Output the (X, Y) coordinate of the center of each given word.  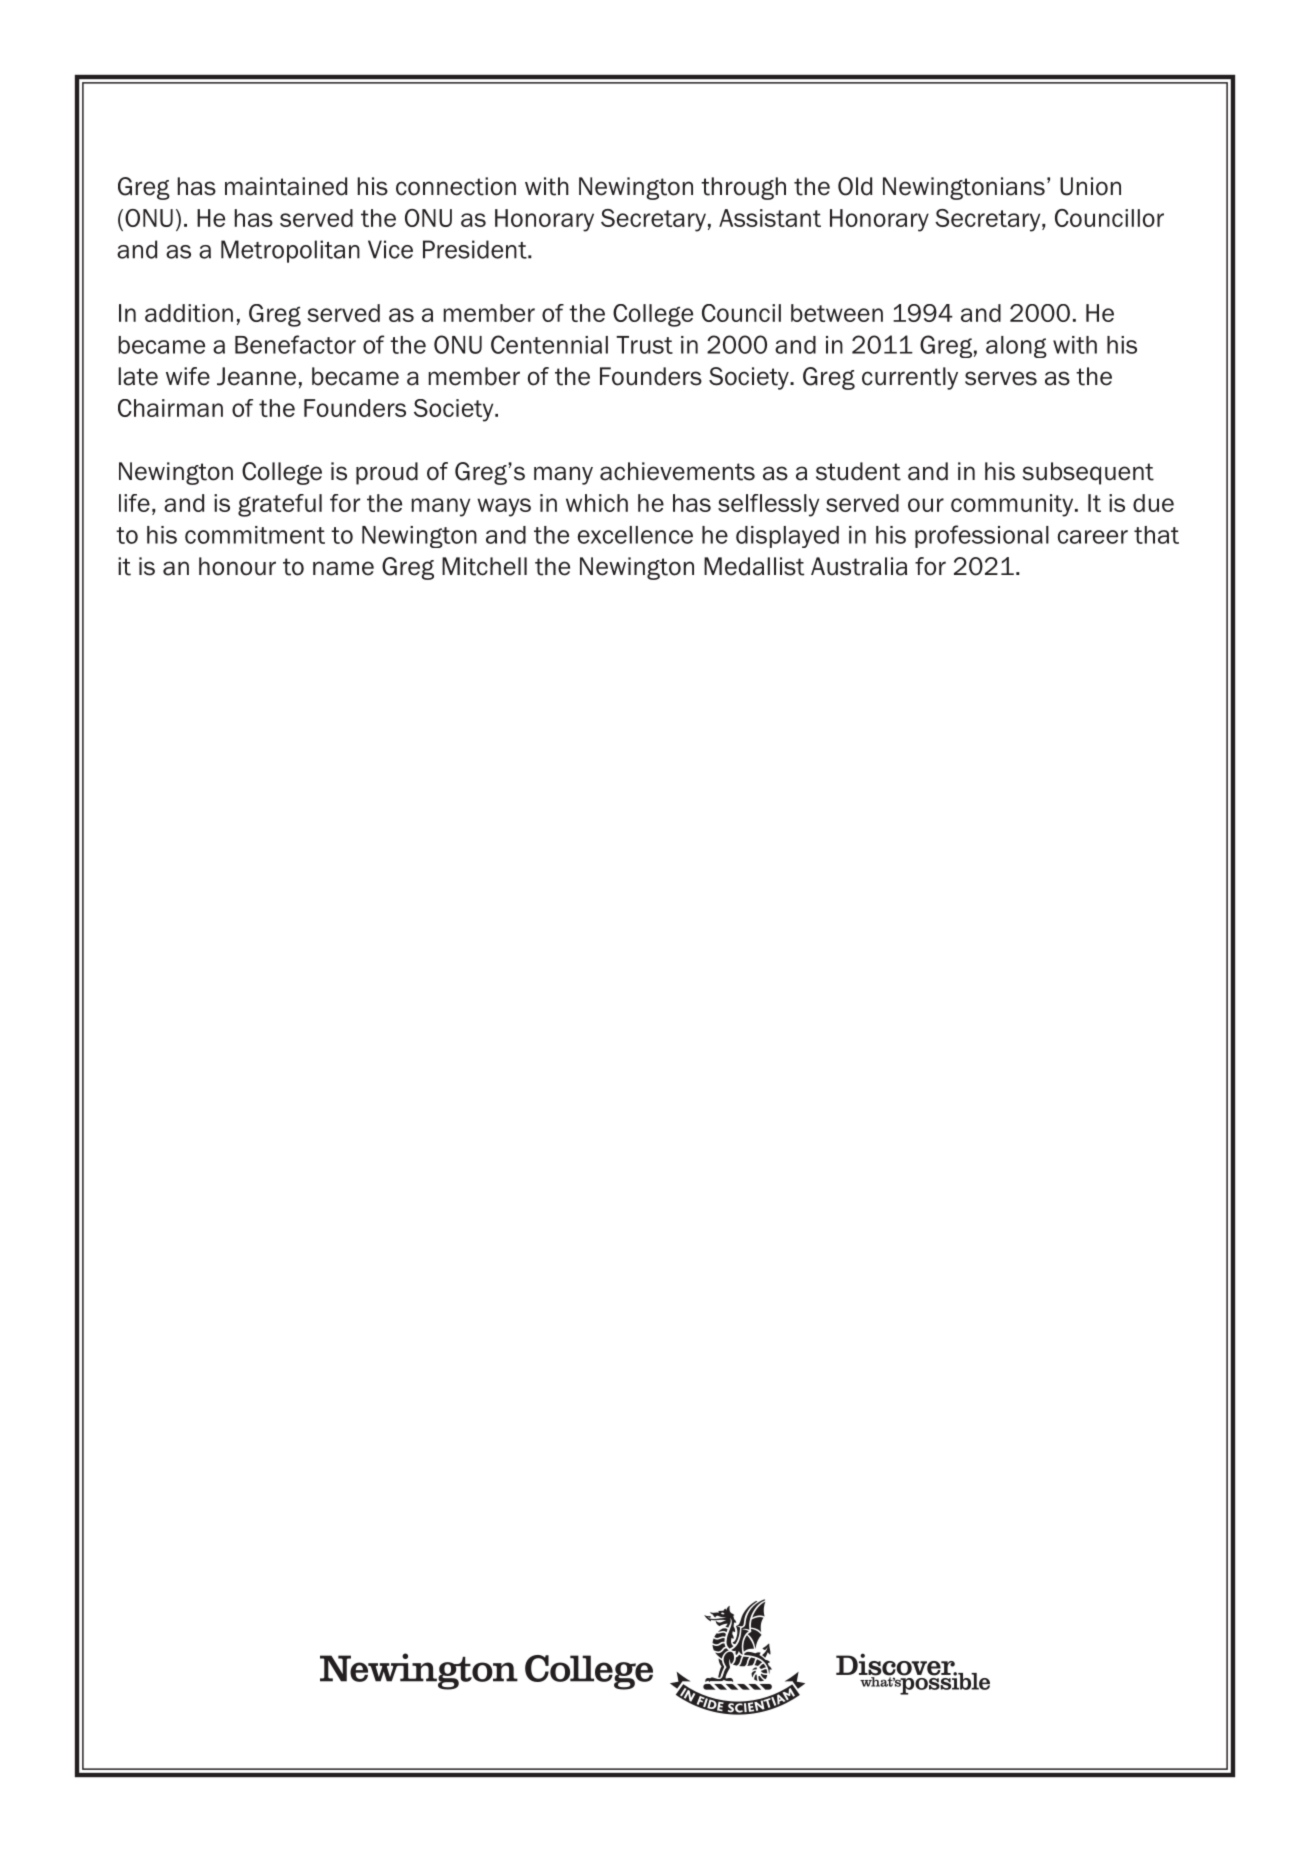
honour (237, 566)
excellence (635, 535)
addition (189, 313)
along (1016, 347)
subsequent (1088, 473)
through (743, 188)
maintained (286, 186)
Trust (644, 345)
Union (1090, 186)
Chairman (170, 408)
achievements (677, 471)
